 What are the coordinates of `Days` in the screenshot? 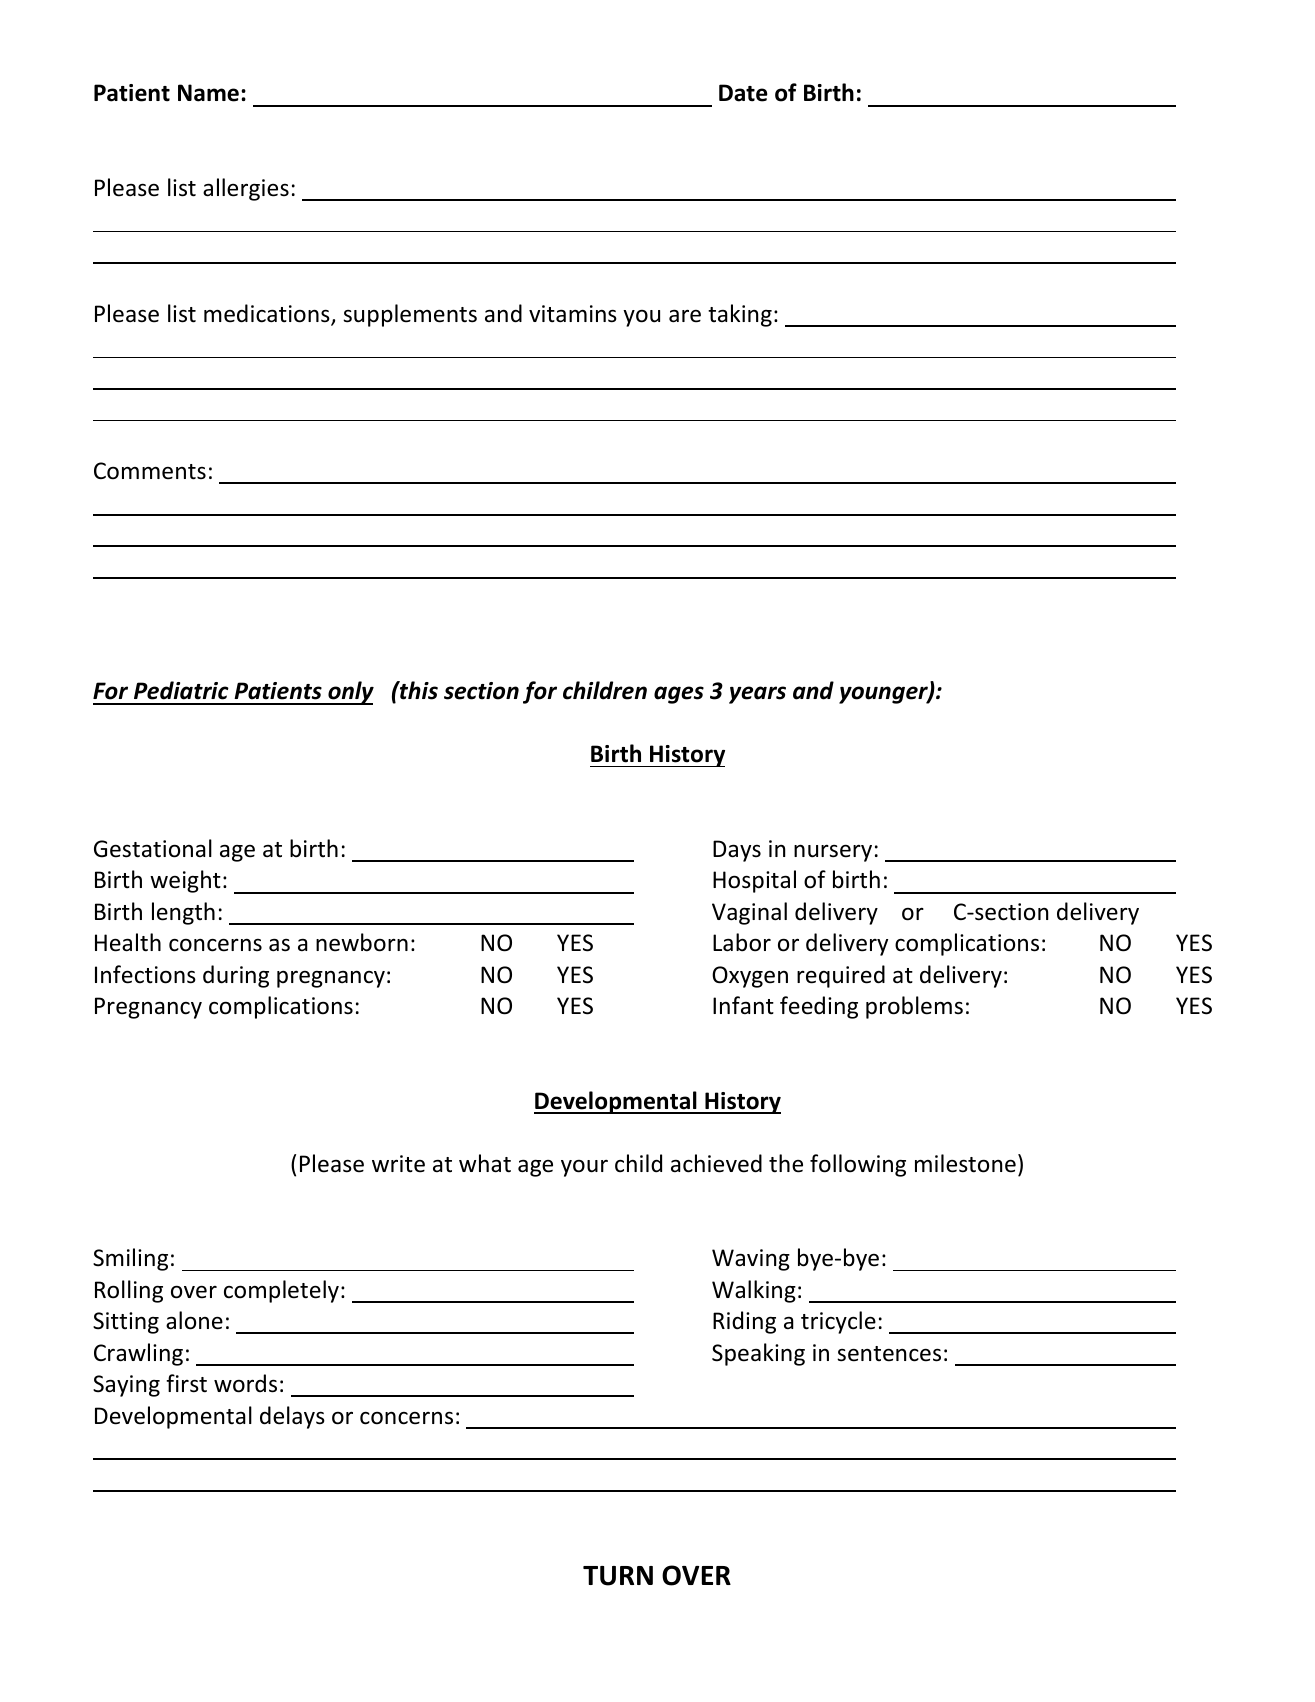 It's located at (737, 851).
